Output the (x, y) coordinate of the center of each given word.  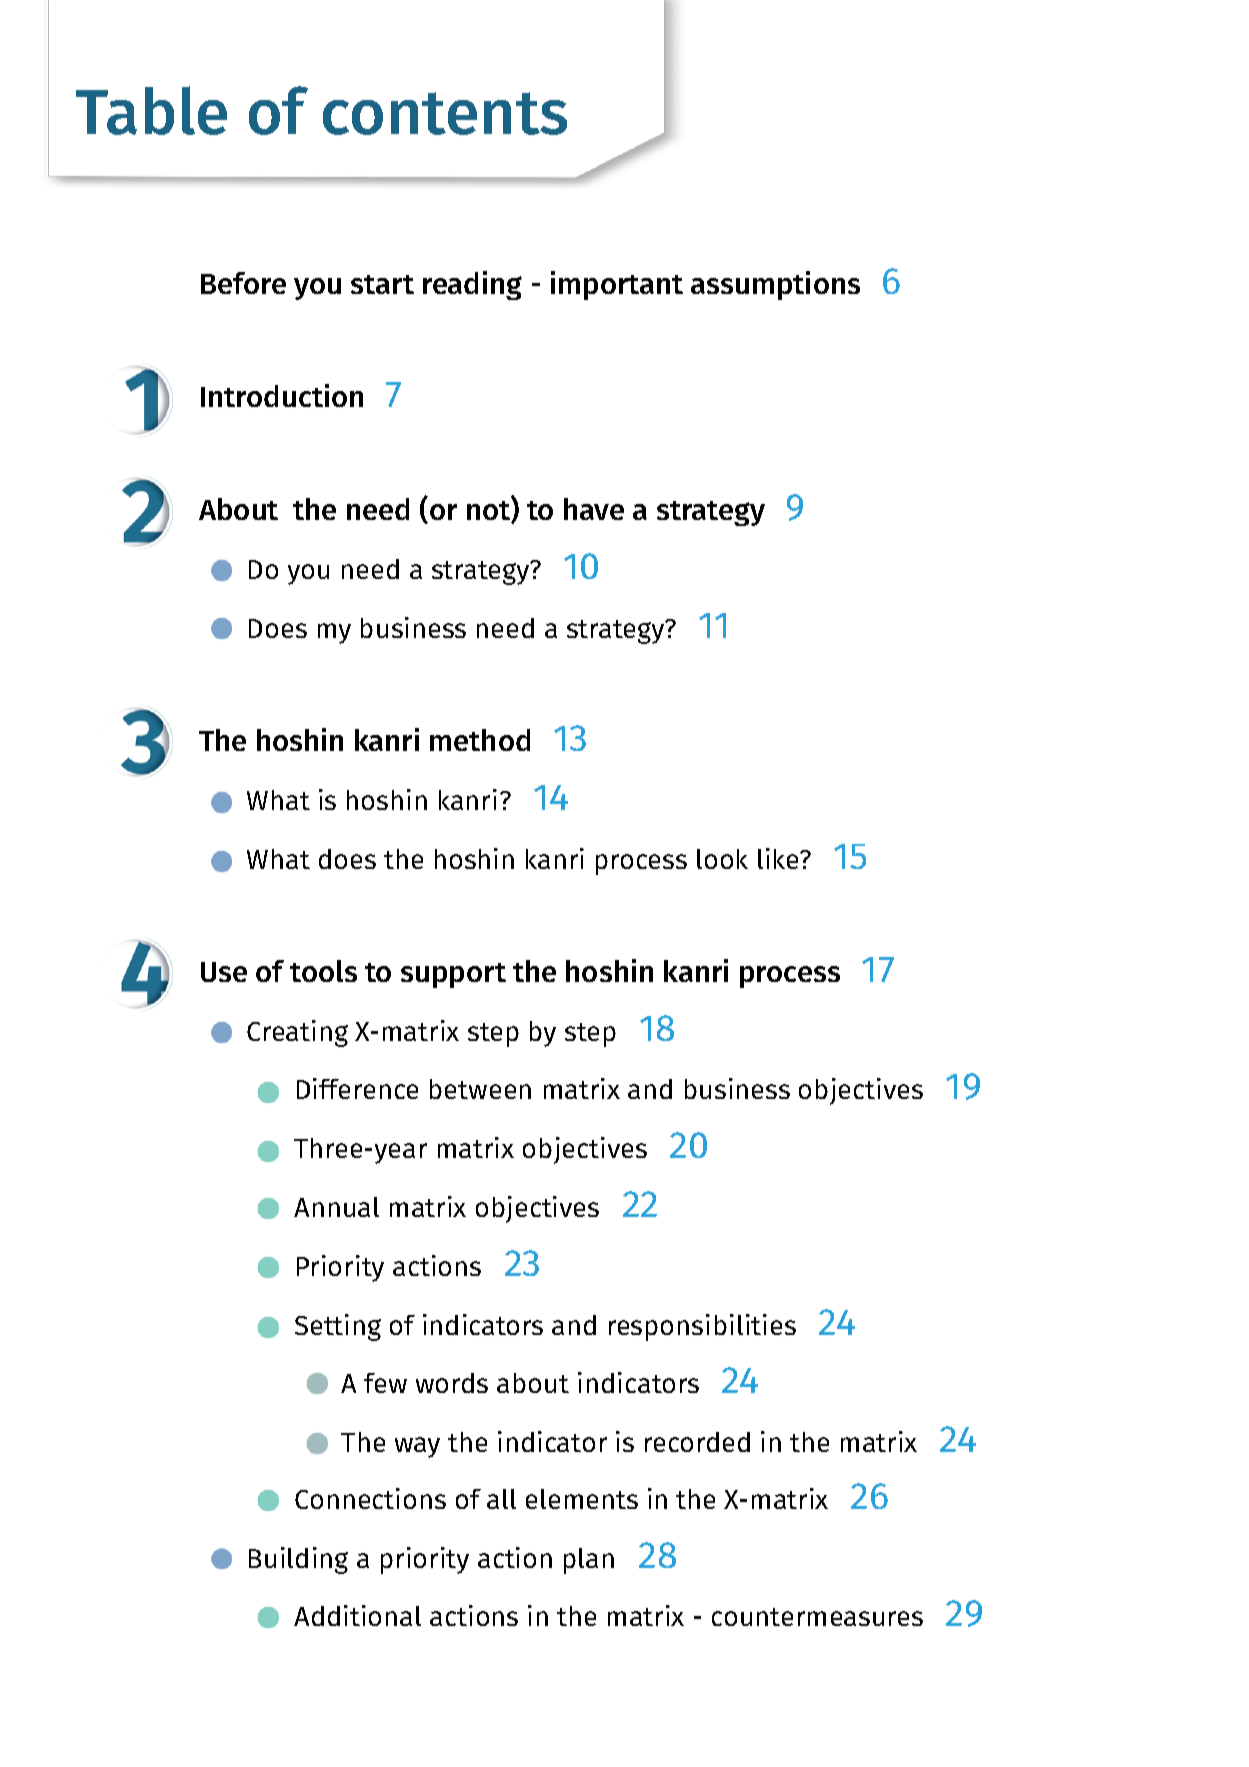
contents (445, 113)
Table (151, 110)
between (480, 1089)
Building (298, 1560)
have (594, 509)
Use (224, 972)
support (453, 975)
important (617, 285)
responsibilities (702, 1327)
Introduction (282, 395)
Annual (336, 1207)
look (722, 859)
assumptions (775, 285)
